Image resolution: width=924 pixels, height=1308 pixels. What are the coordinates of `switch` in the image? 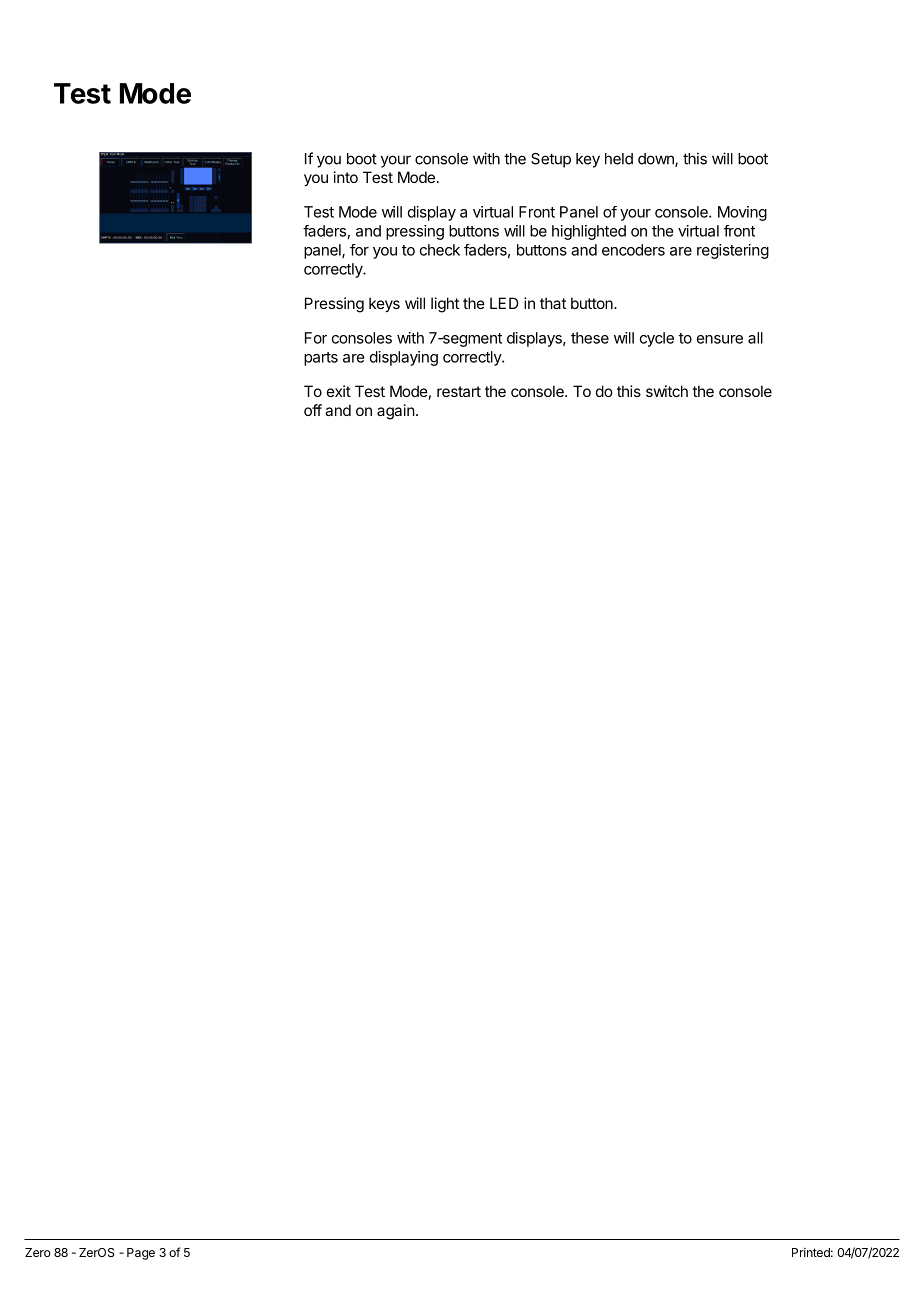 It's located at (667, 391).
